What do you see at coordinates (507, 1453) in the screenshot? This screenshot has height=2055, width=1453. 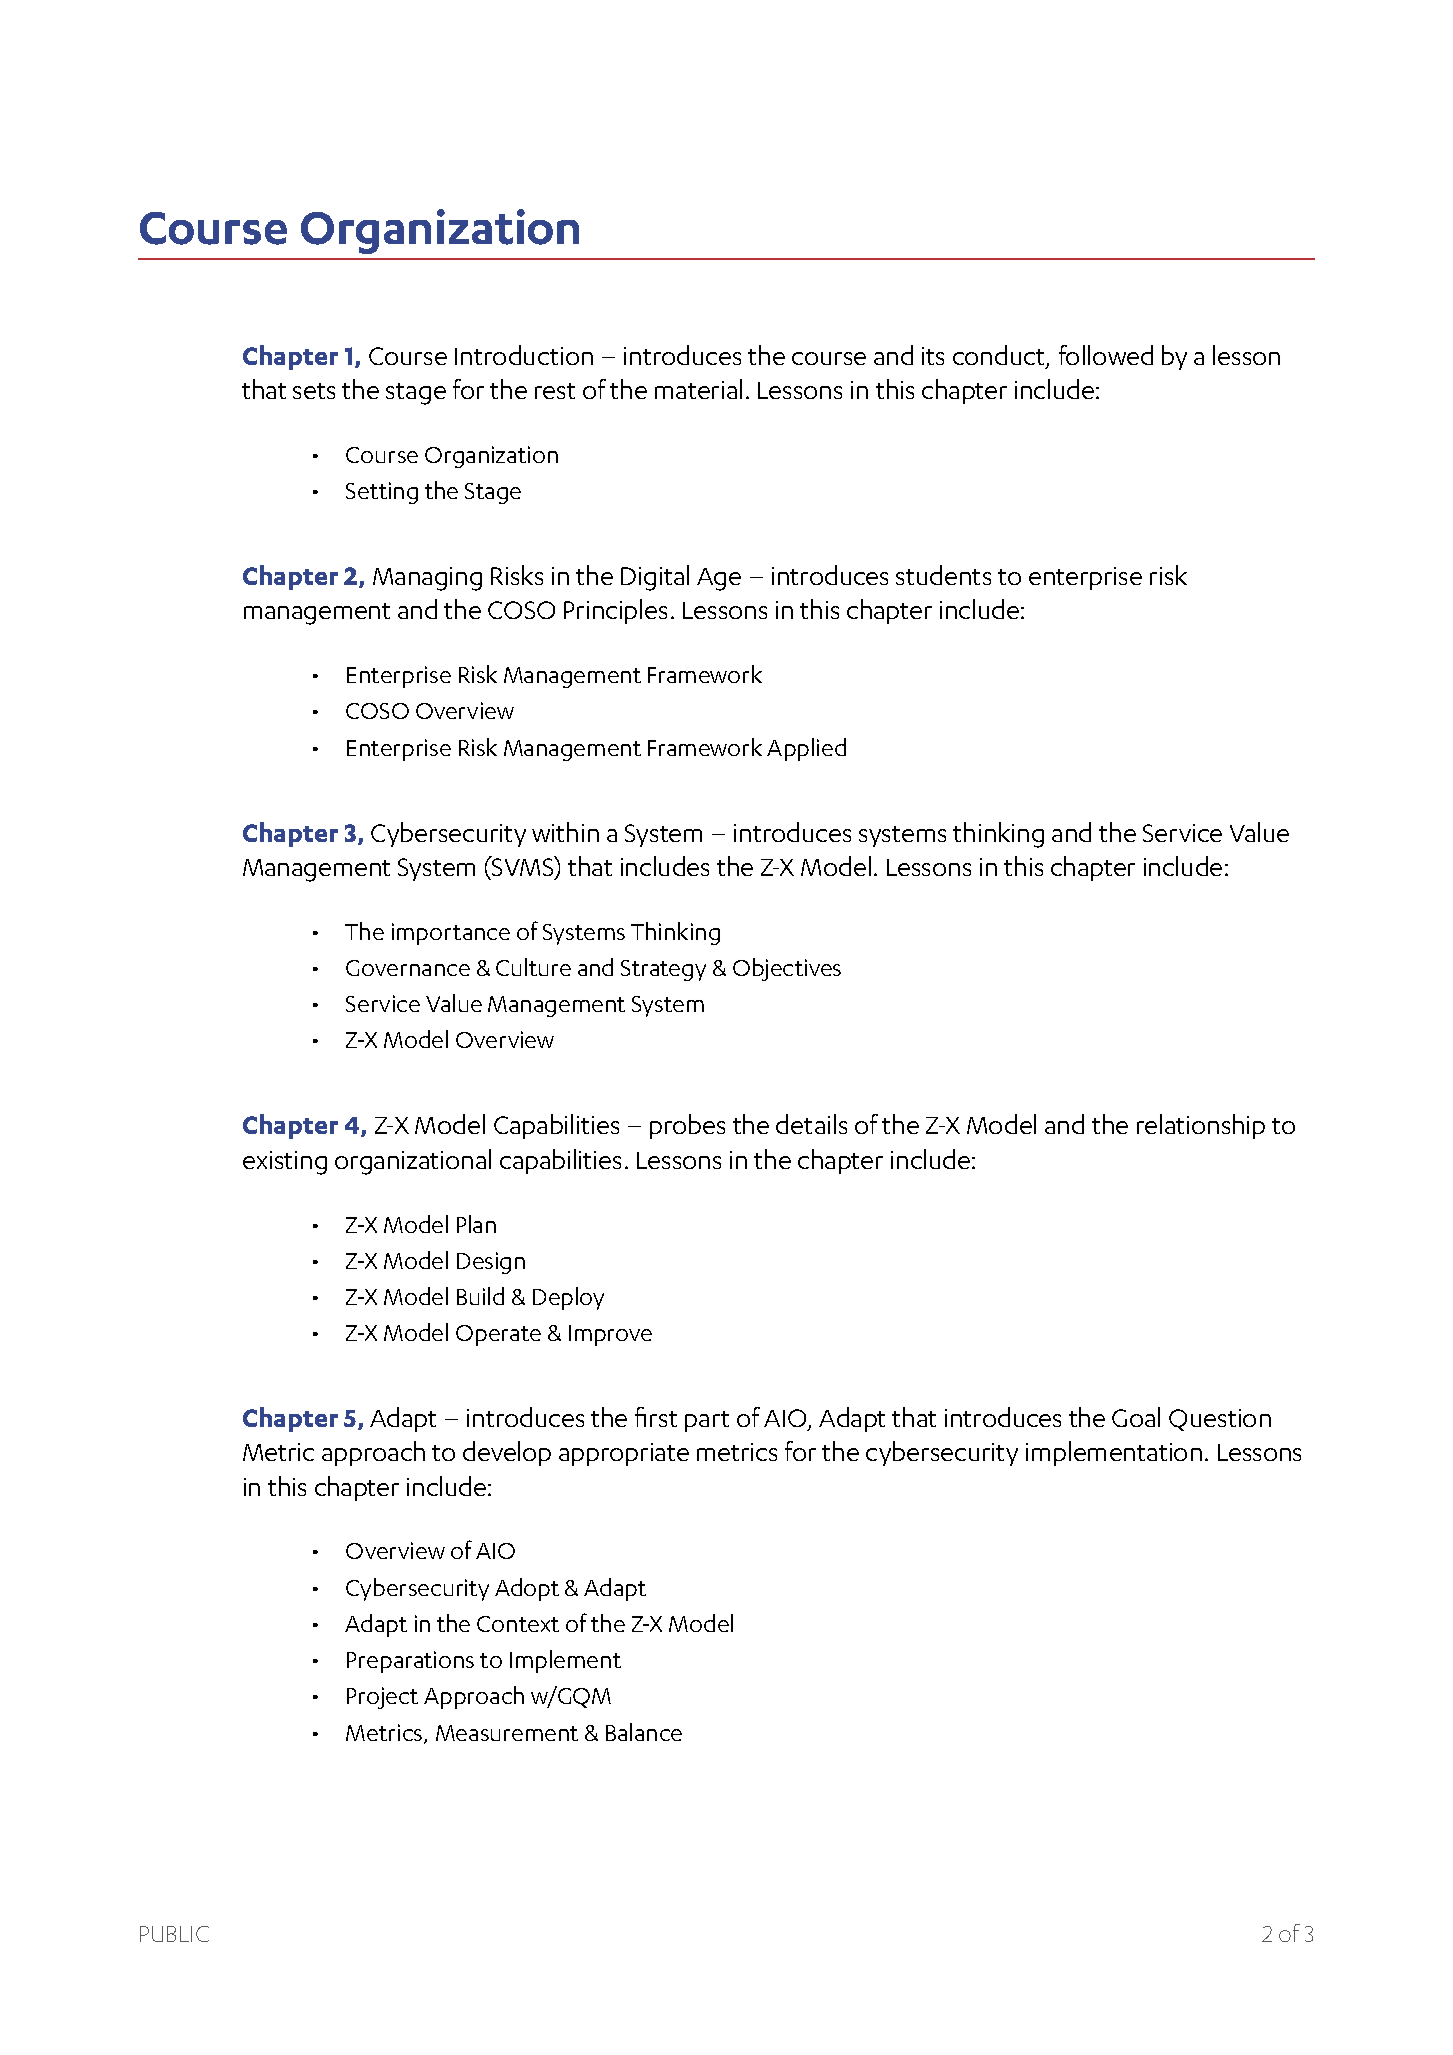 I see `develop` at bounding box center [507, 1453].
